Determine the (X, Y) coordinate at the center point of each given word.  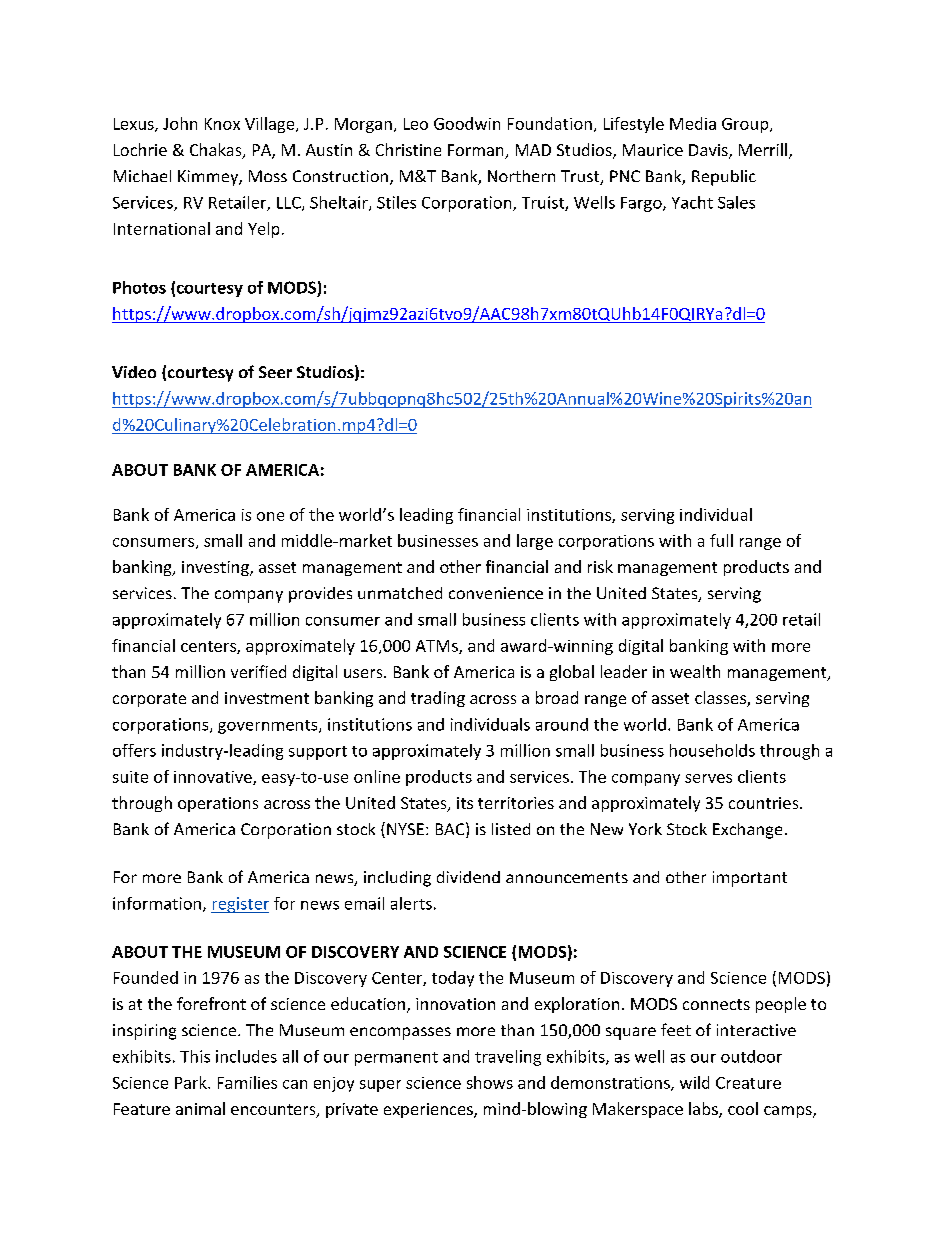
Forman (477, 151)
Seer (275, 372)
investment (267, 698)
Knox (222, 124)
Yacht (692, 202)
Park (192, 1082)
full (721, 540)
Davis (709, 151)
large (535, 542)
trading (438, 699)
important (750, 879)
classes (721, 699)
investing (216, 568)
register (240, 905)
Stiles (396, 202)
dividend (468, 877)
